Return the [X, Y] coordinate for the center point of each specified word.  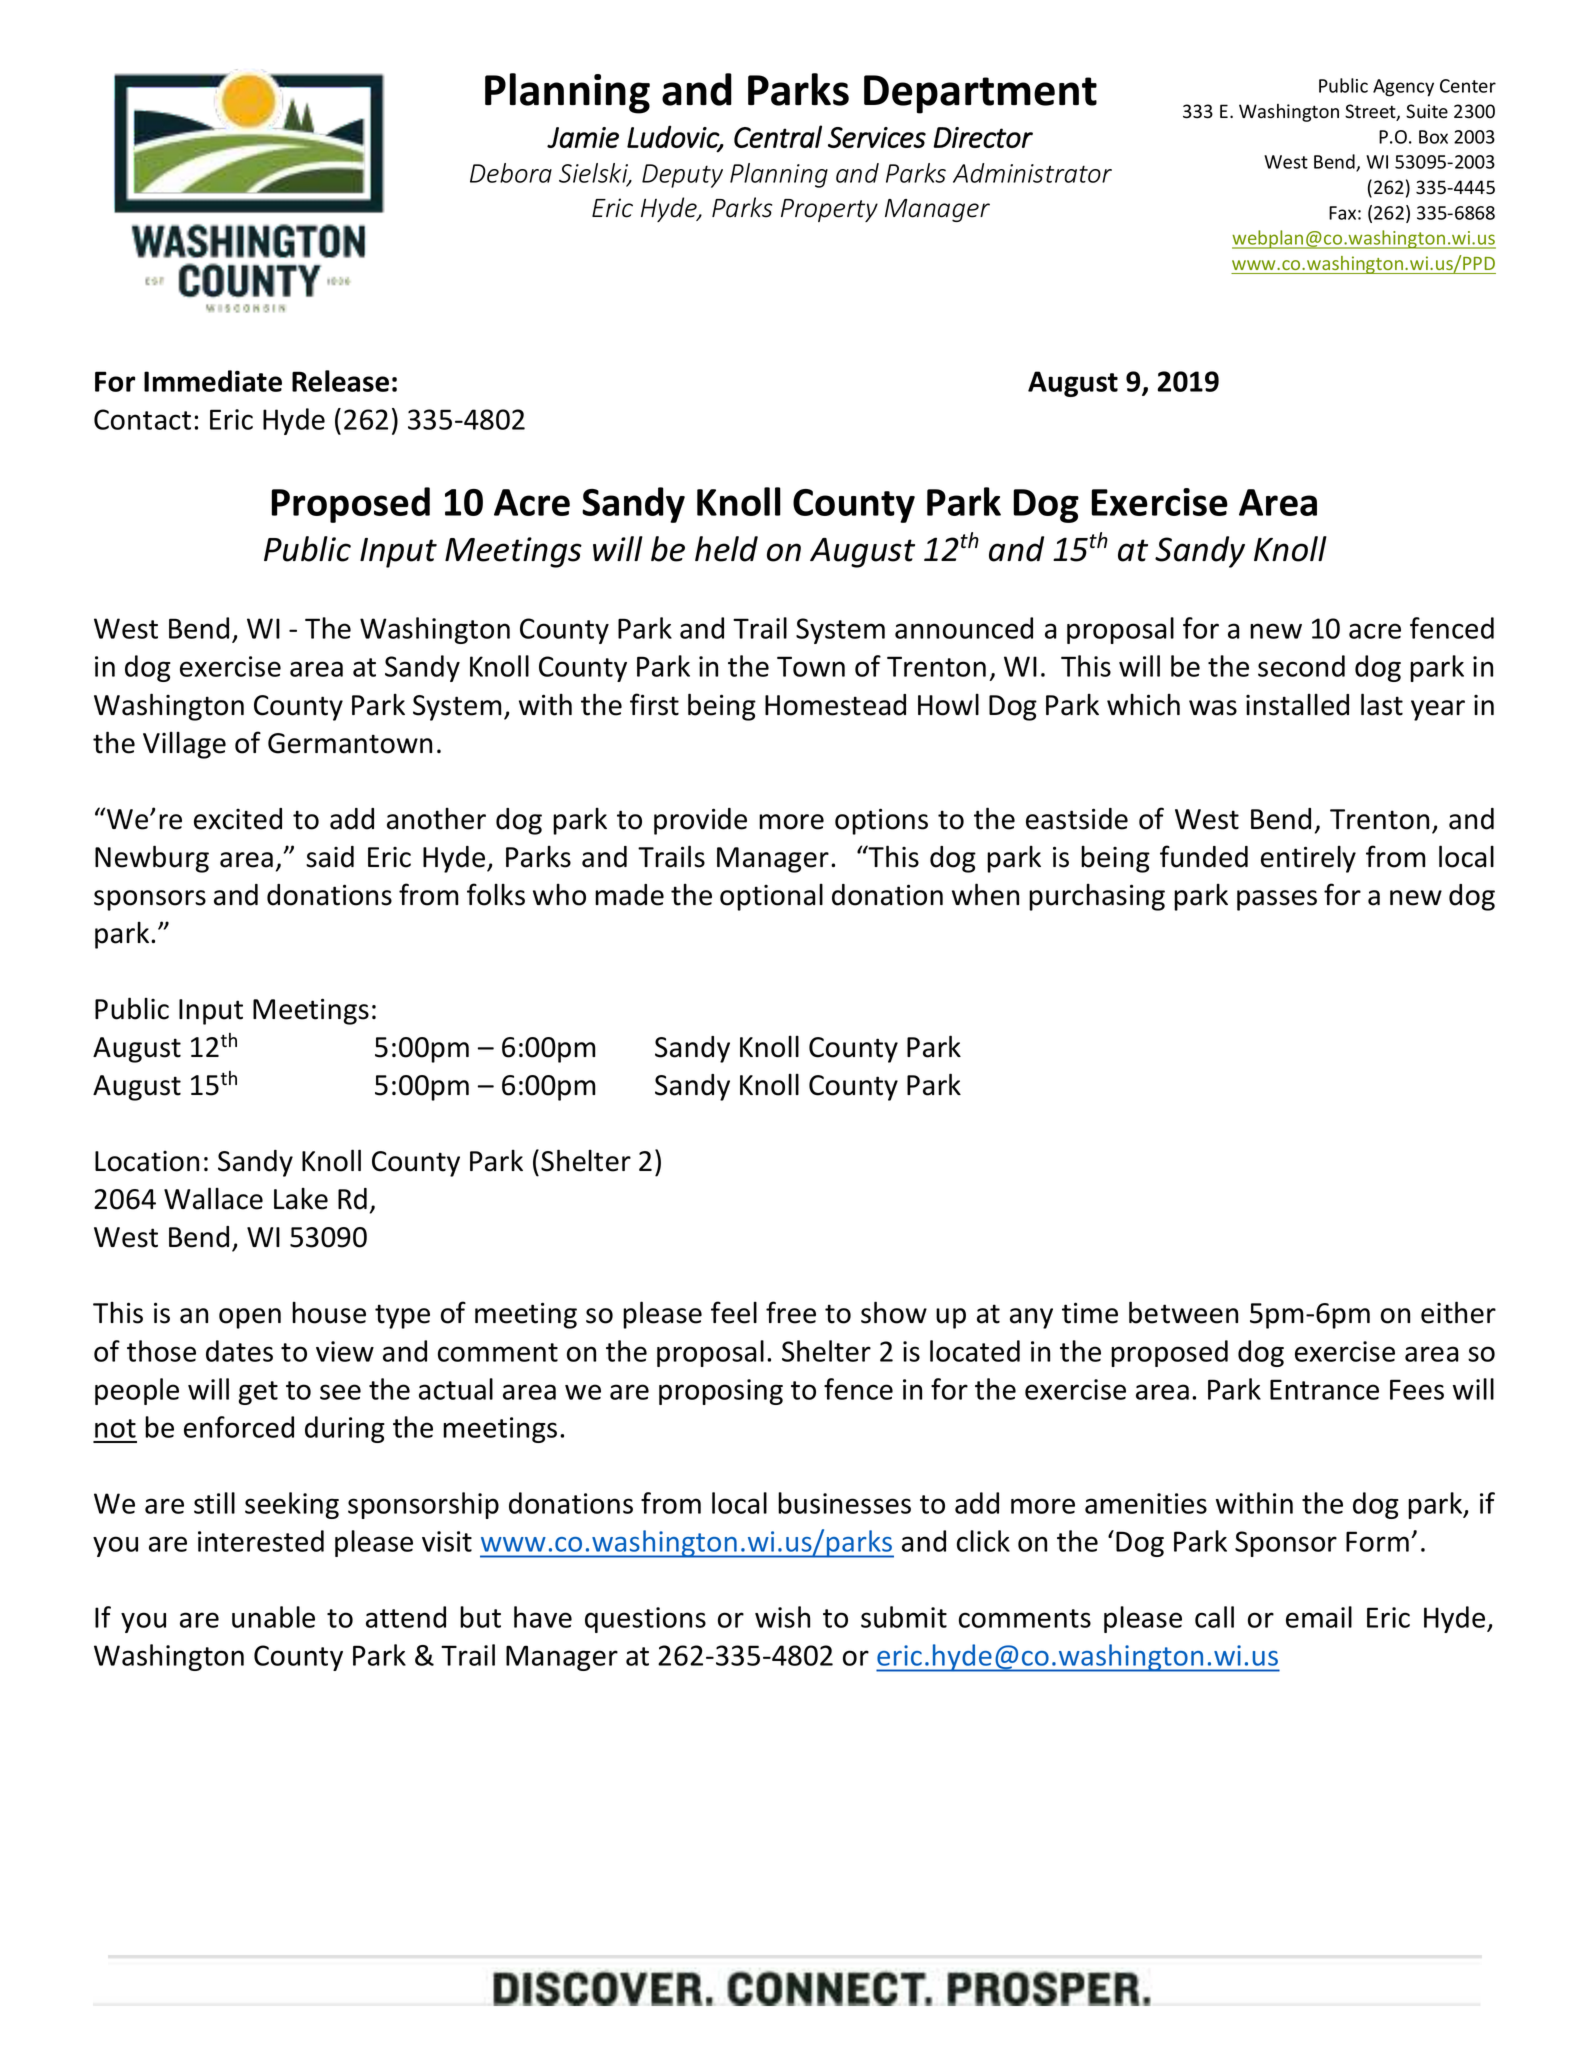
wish [782, 1617]
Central [778, 136]
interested [261, 1541]
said [330, 857]
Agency [1403, 88]
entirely [1308, 859]
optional [771, 897]
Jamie [583, 137]
